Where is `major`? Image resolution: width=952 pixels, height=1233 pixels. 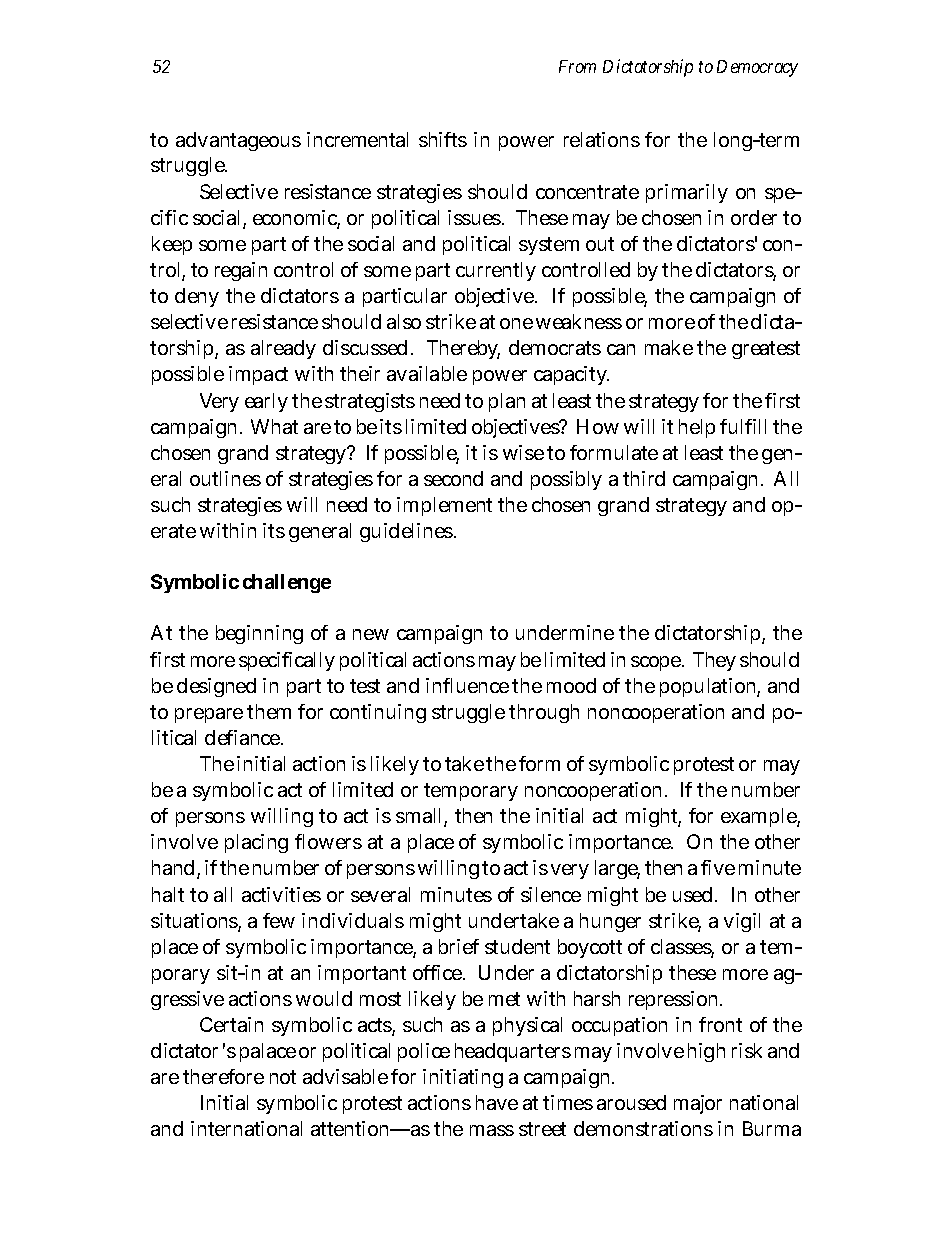
major is located at coordinates (698, 1104).
